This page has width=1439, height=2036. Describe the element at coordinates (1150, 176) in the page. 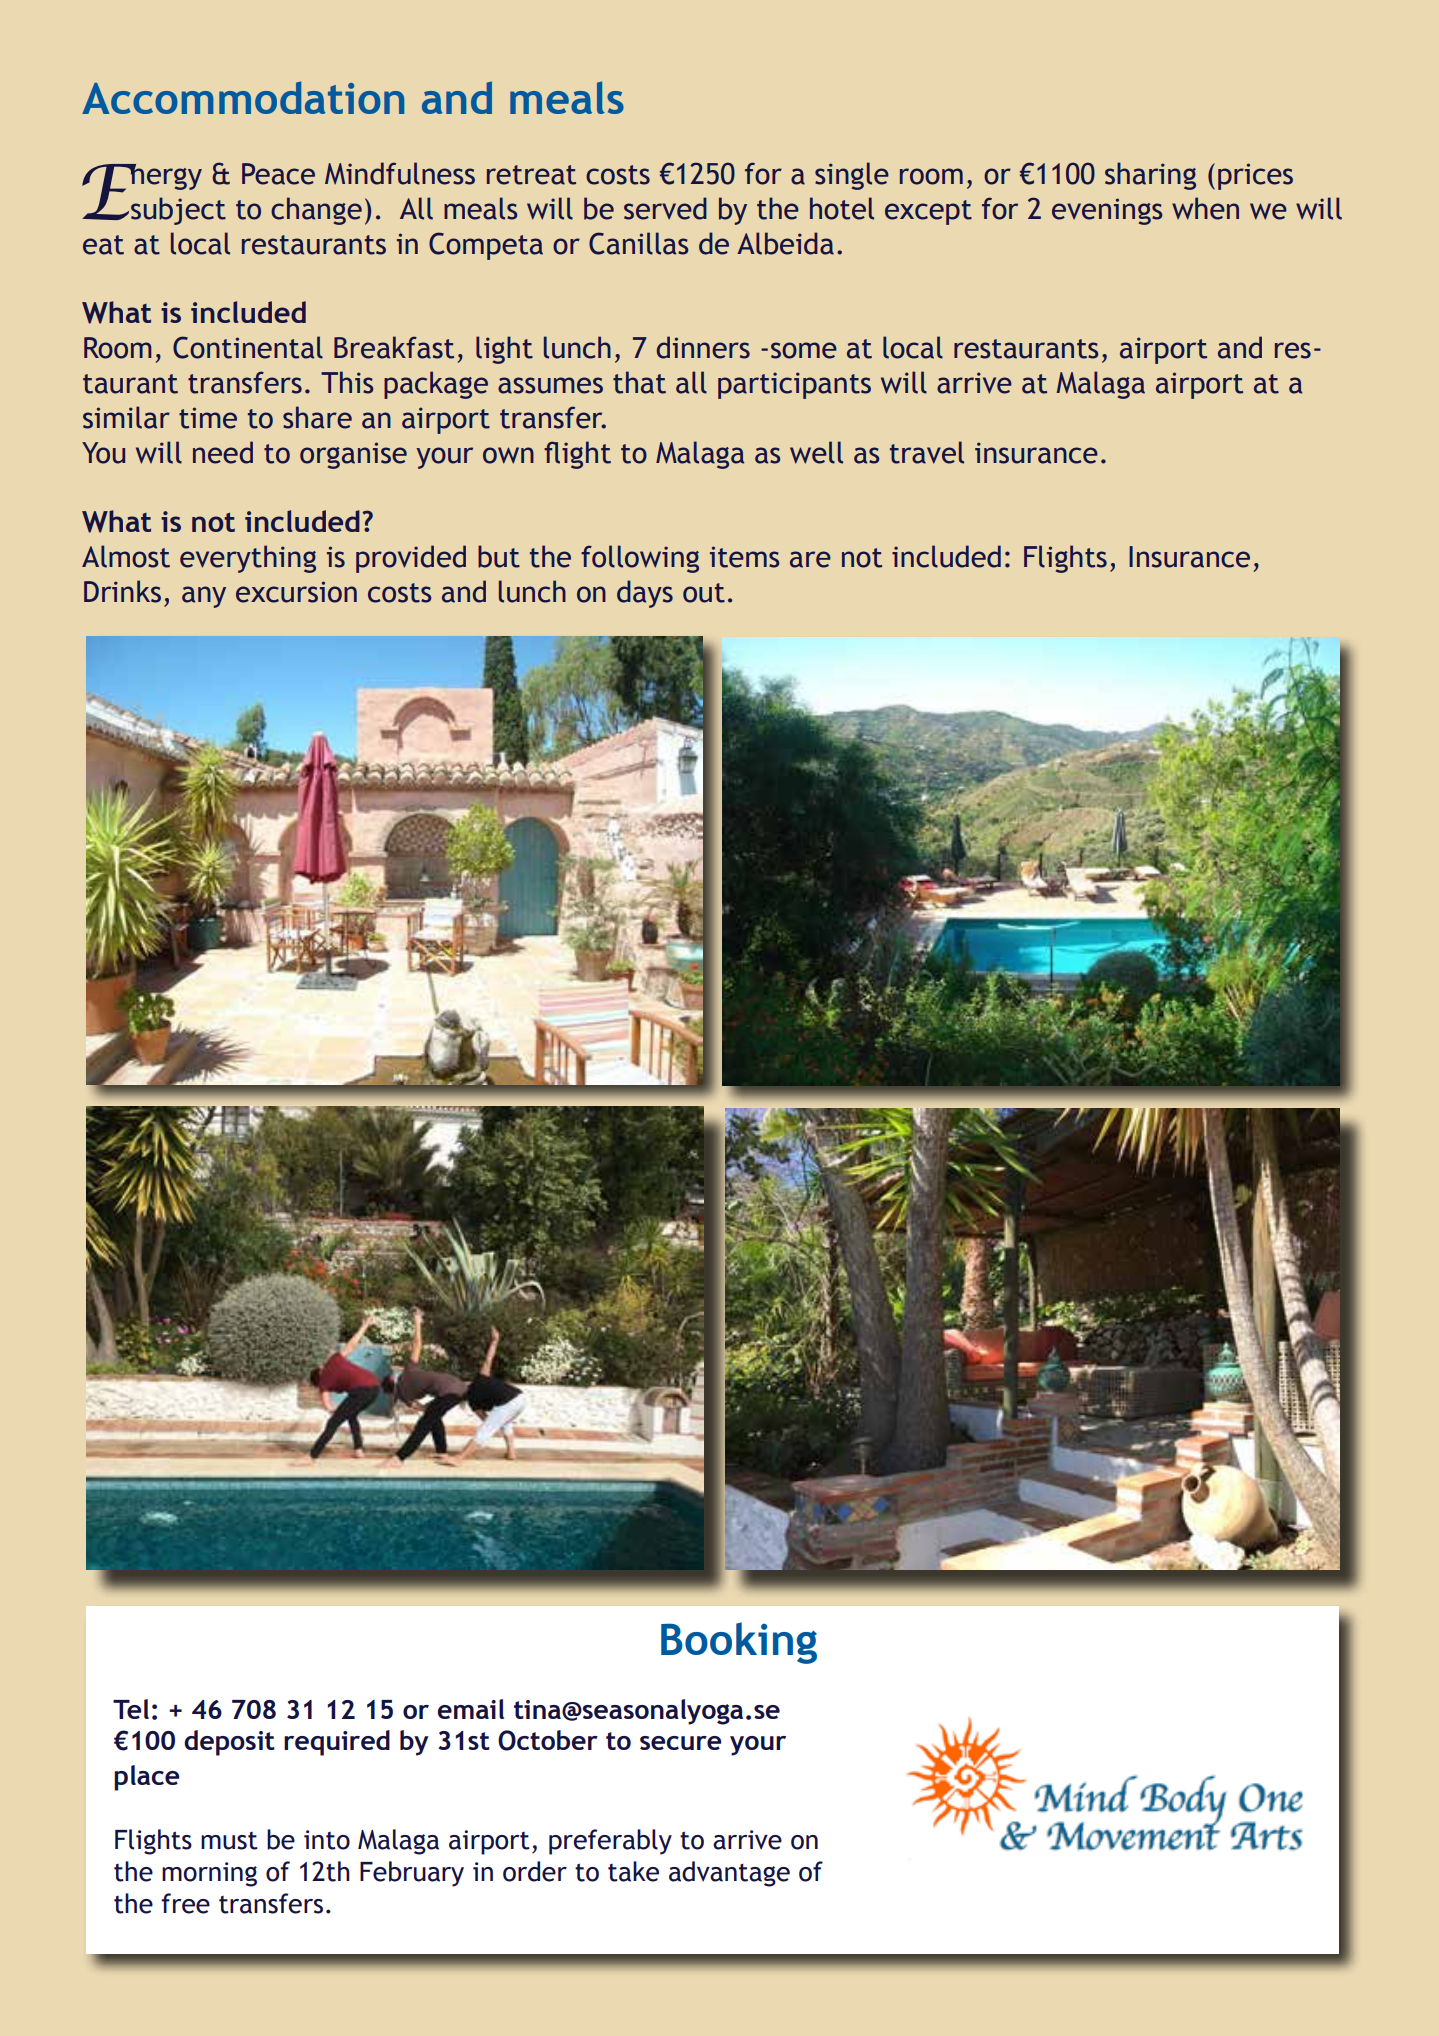

I see `sharing` at that location.
